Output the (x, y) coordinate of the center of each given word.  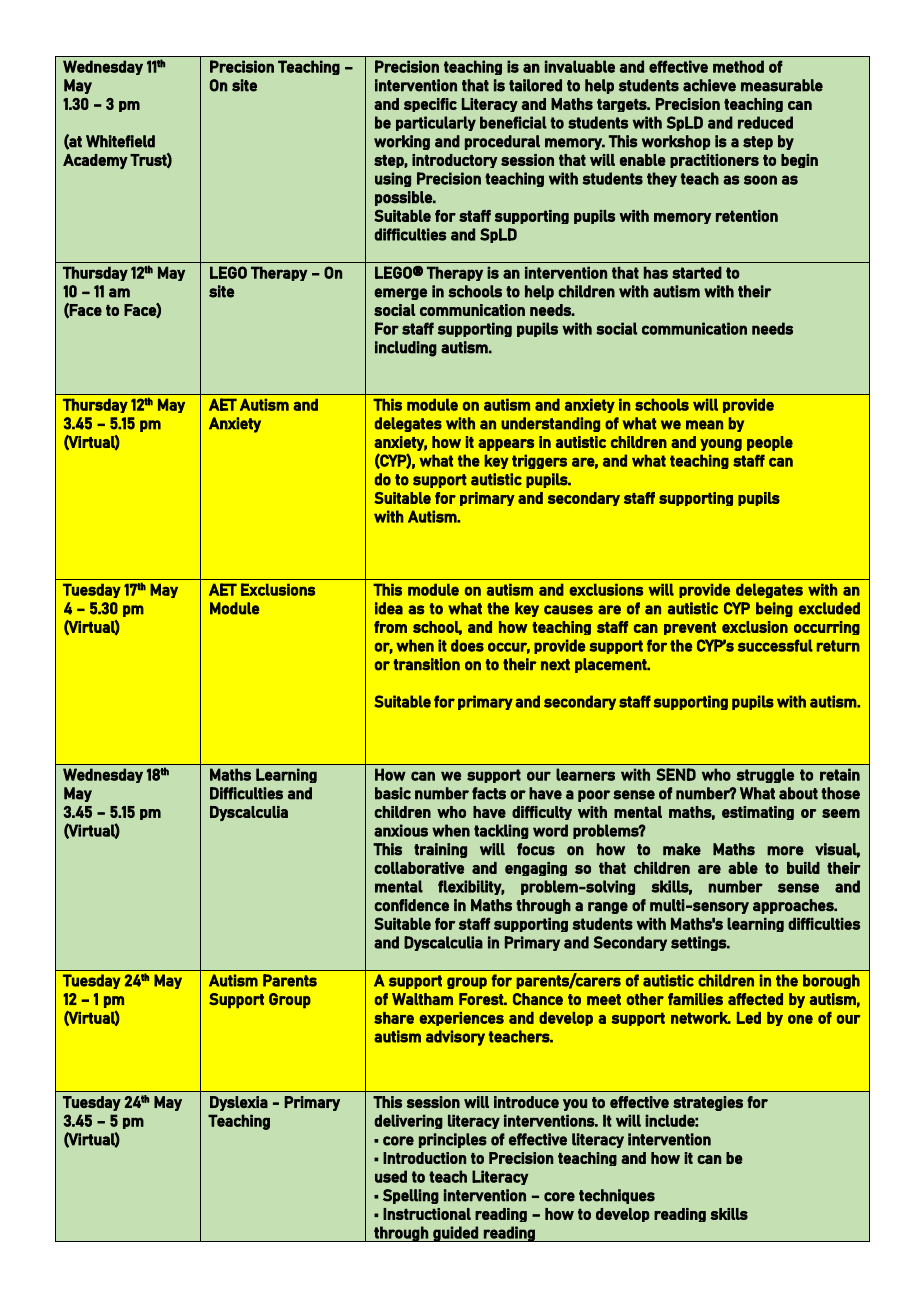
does (467, 645)
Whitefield (120, 141)
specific (430, 105)
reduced (765, 122)
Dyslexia (239, 1103)
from (390, 627)
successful (775, 645)
